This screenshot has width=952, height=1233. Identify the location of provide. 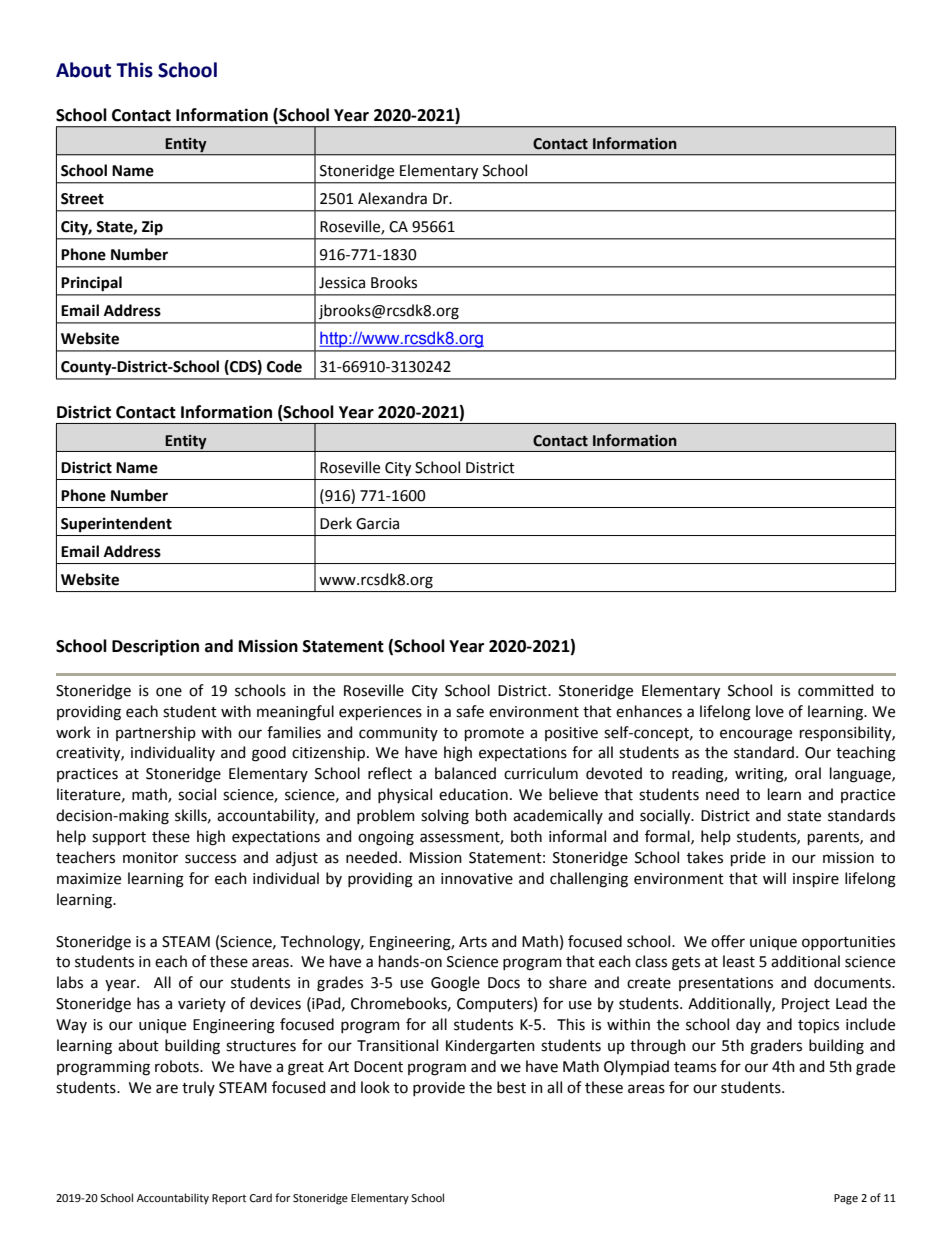
(439, 1088).
